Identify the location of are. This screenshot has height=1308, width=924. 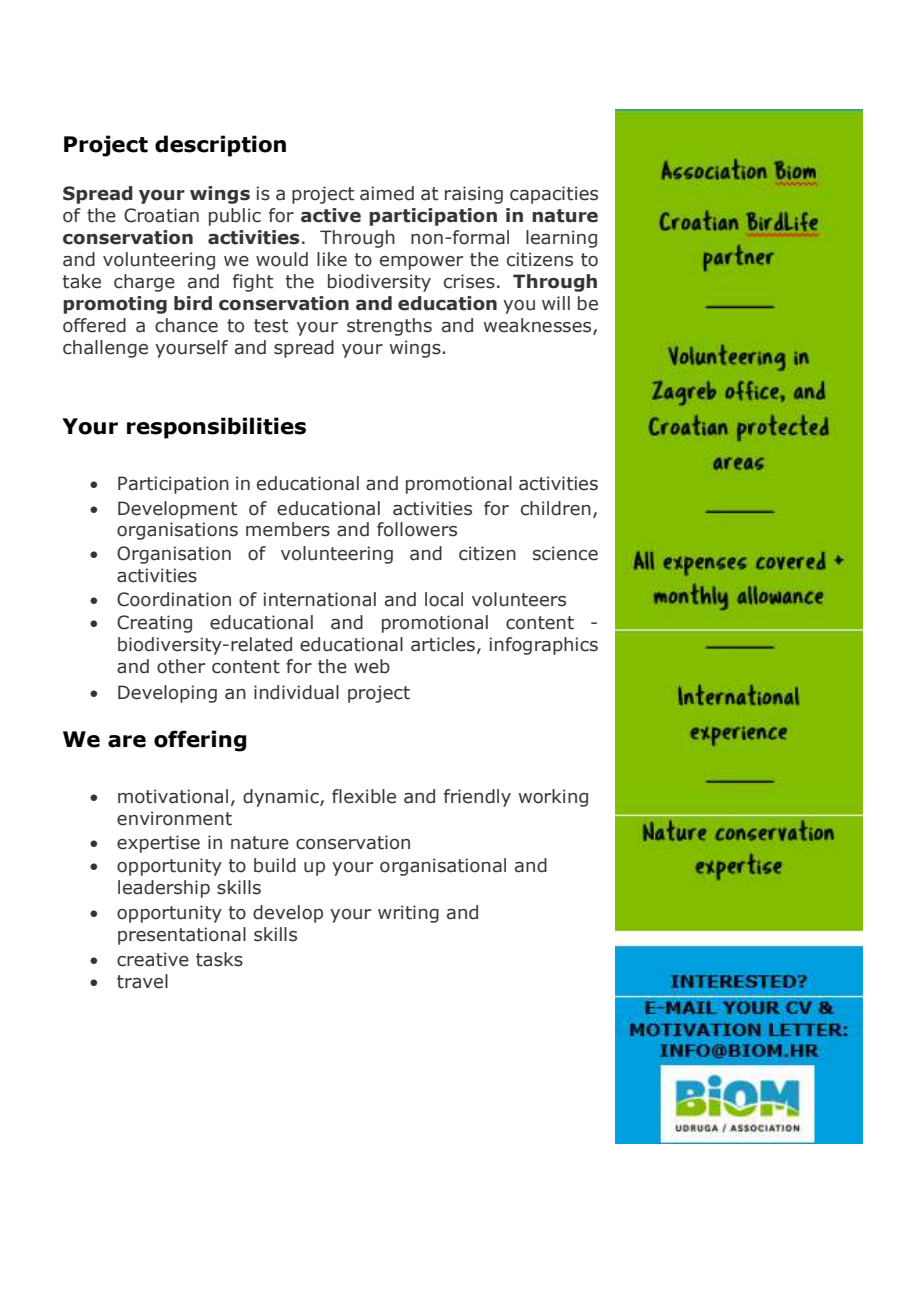
(127, 741).
